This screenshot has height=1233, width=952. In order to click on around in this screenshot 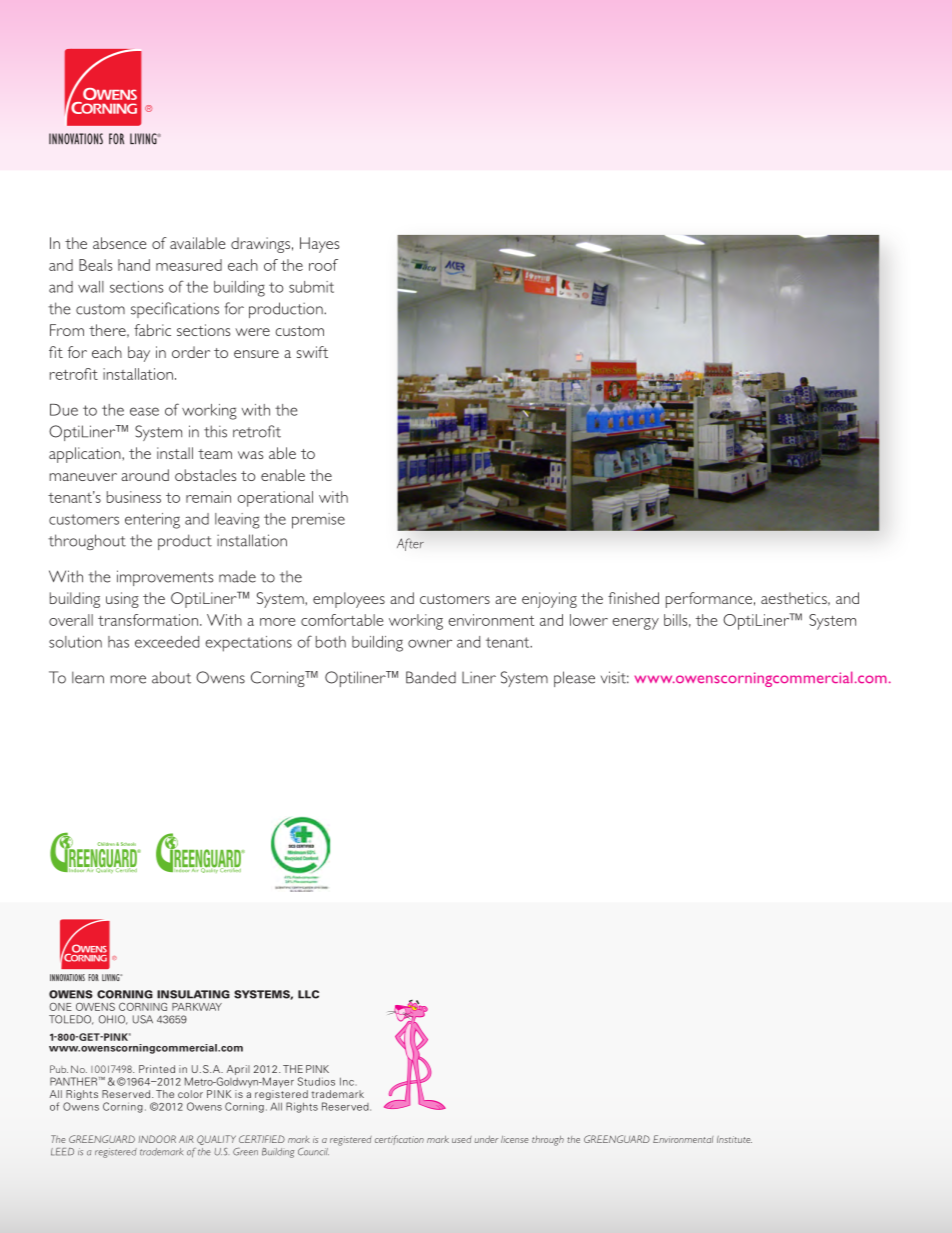, I will do `click(145, 475)`.
